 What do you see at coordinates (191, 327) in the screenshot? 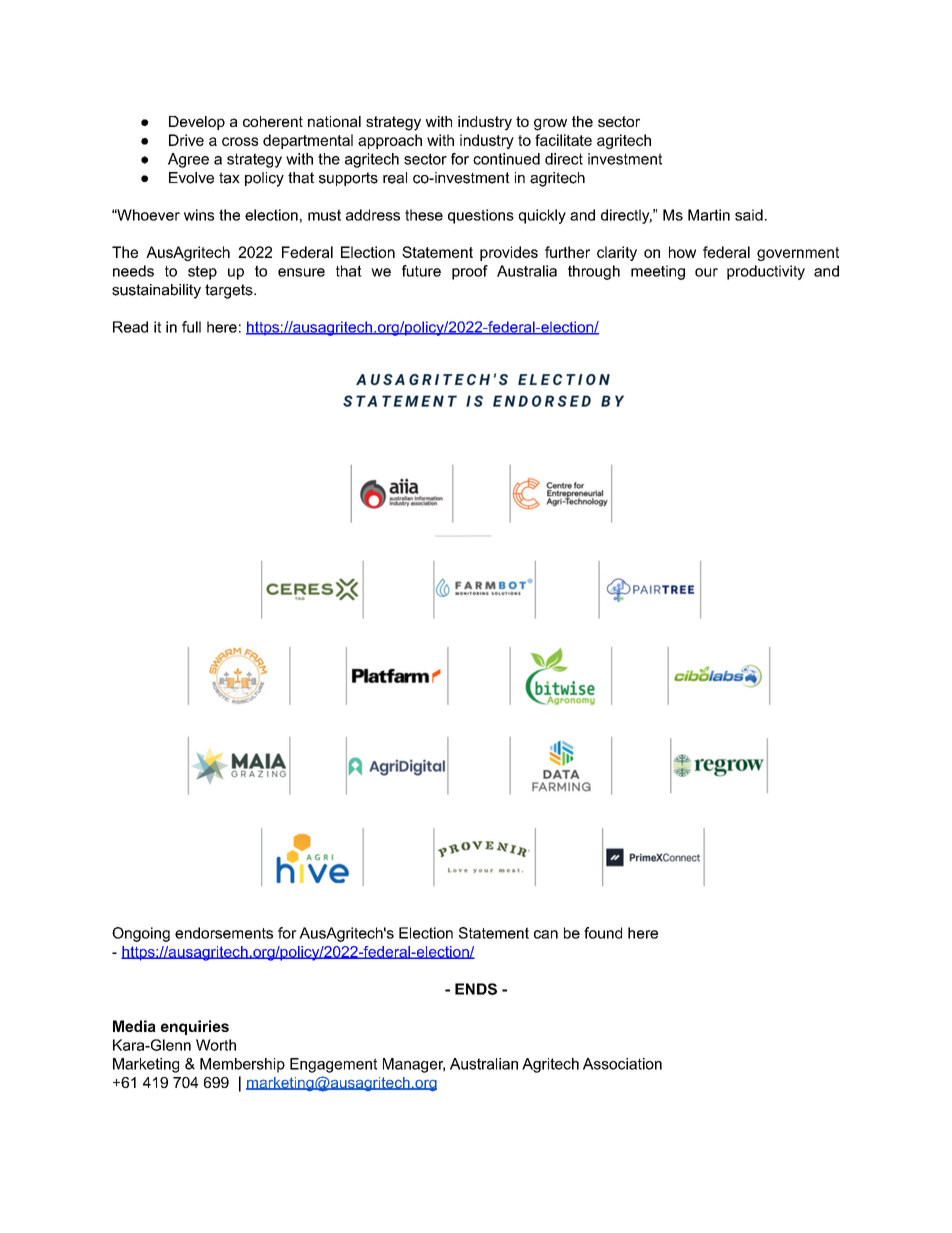
I see `full` at bounding box center [191, 327].
